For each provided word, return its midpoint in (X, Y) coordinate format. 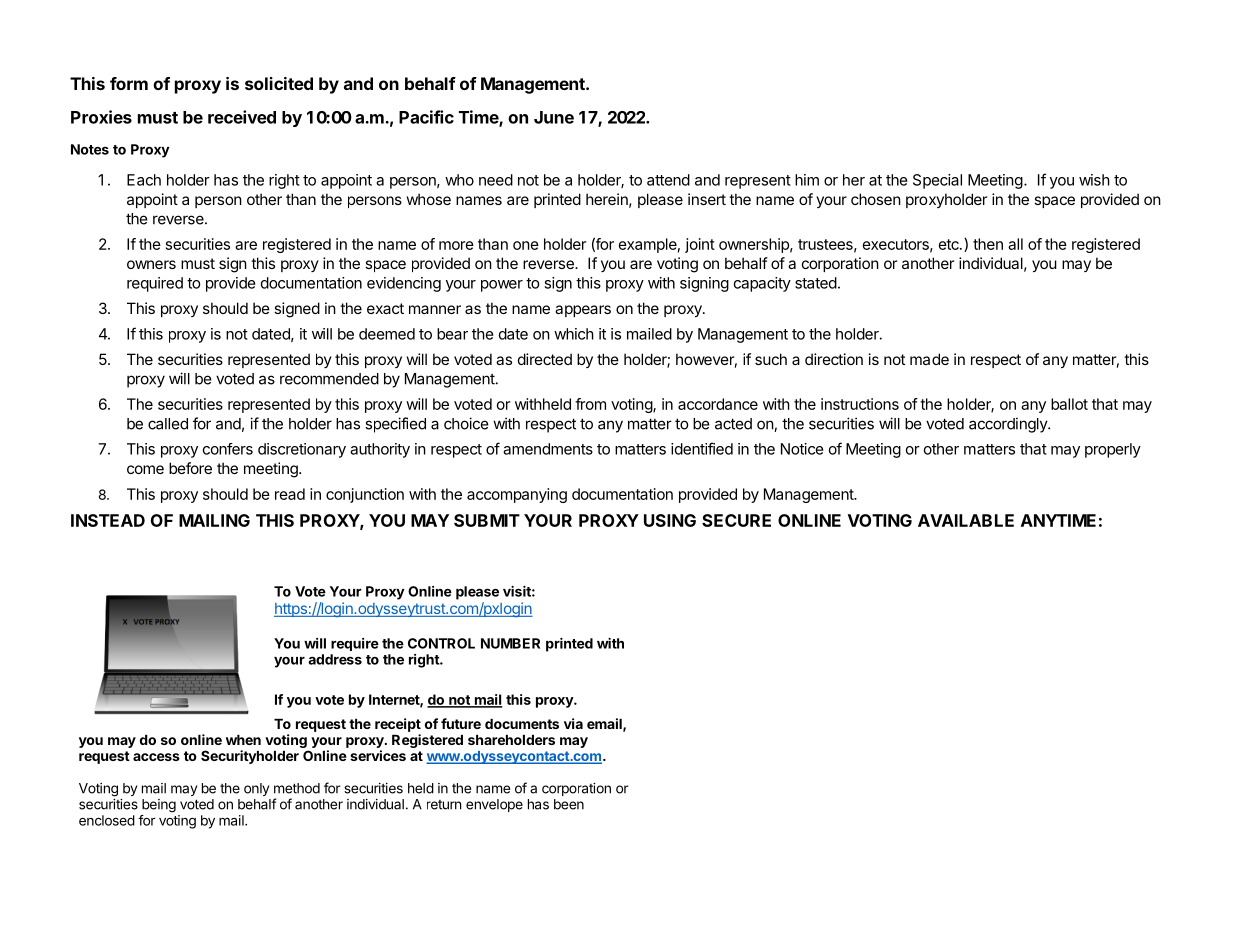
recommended (329, 379)
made (929, 359)
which (574, 334)
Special (937, 181)
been (569, 804)
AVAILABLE (966, 520)
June (554, 117)
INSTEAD (108, 520)
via (573, 723)
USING (670, 520)
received (242, 117)
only (256, 789)
